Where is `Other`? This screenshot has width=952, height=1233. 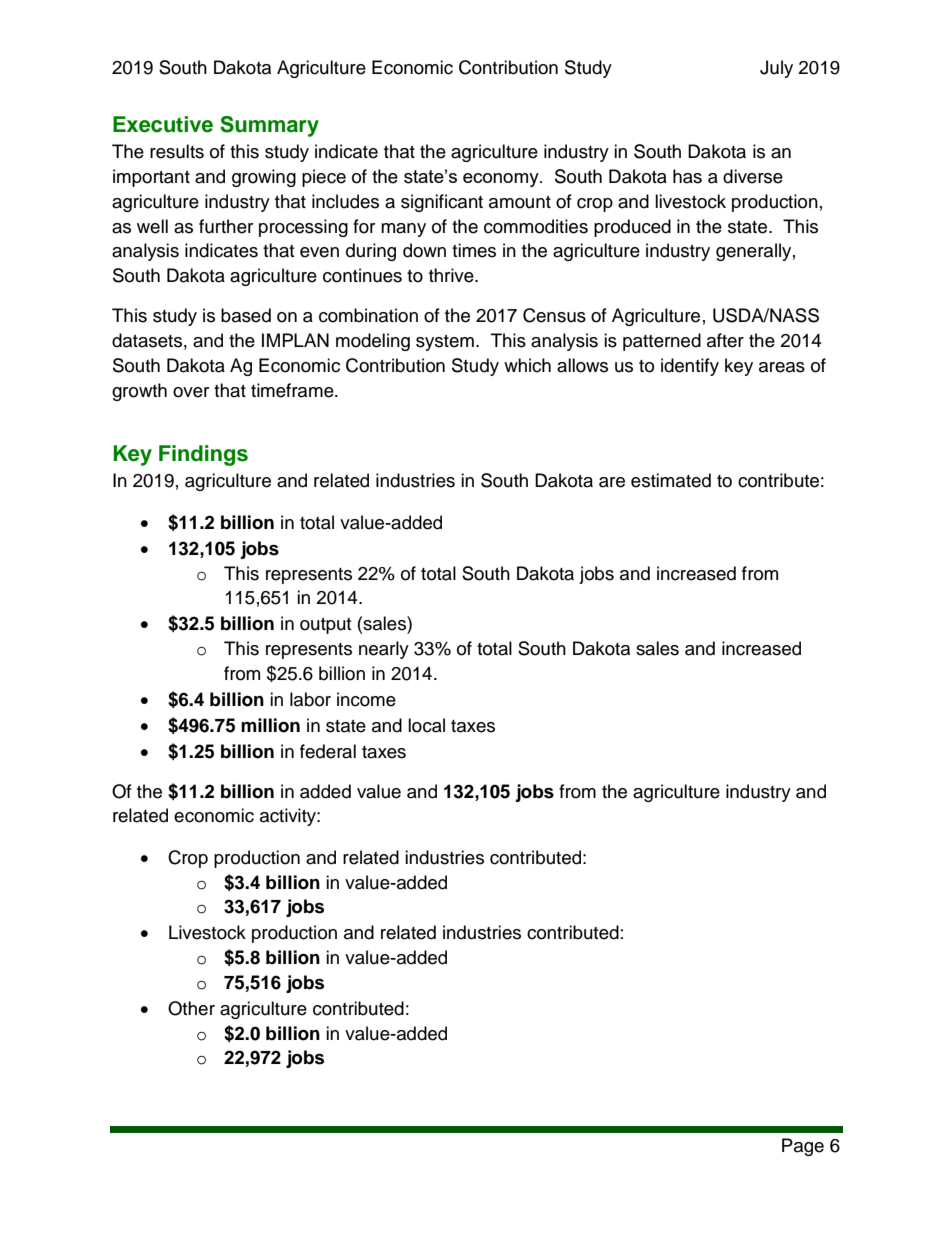
Other is located at coordinates (191, 1008).
